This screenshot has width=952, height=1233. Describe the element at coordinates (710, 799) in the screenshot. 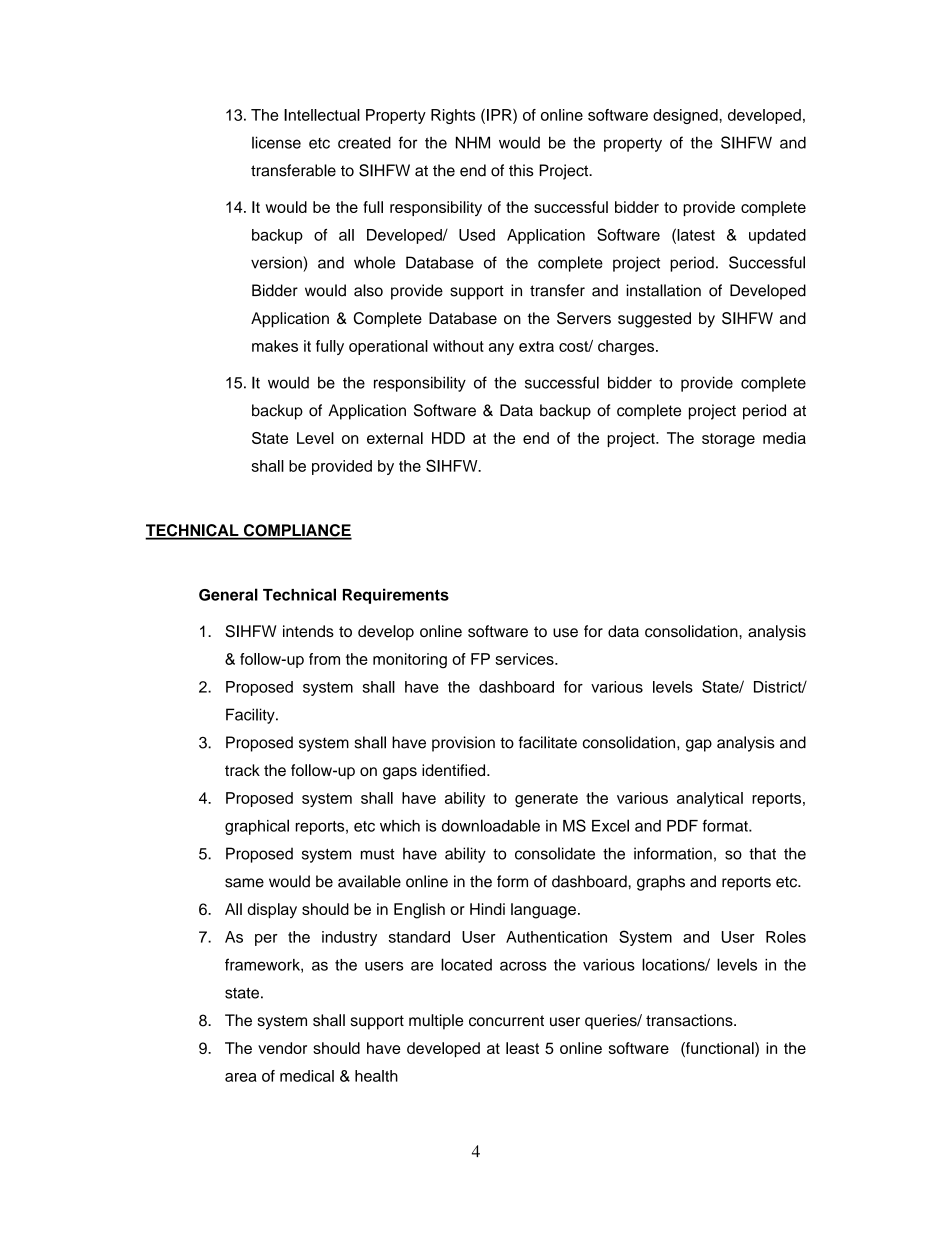

I see `analytical` at that location.
